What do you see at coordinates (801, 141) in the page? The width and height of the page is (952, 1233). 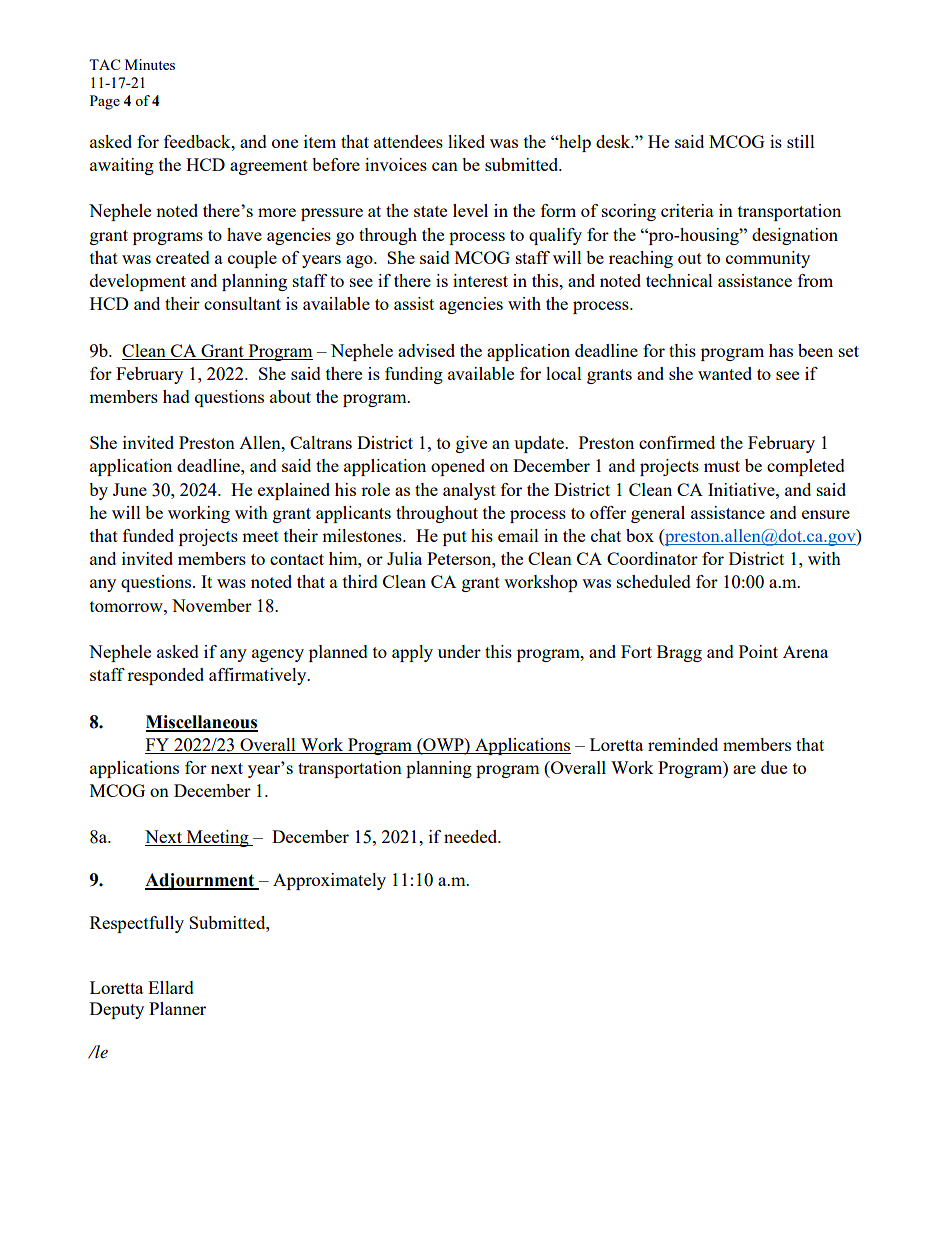 I see `still` at bounding box center [801, 141].
